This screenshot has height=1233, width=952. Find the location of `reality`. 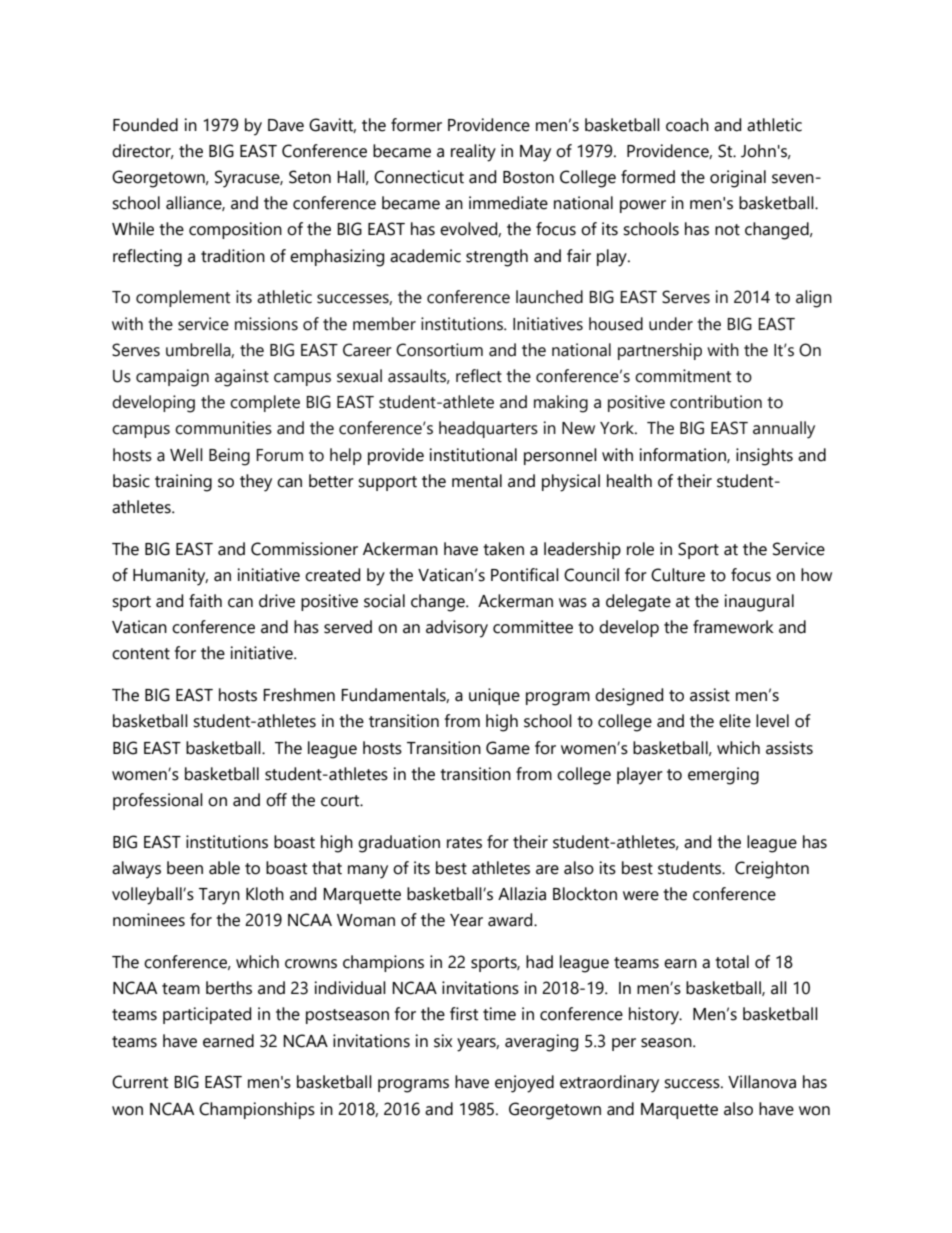

reality is located at coordinates (473, 153).
